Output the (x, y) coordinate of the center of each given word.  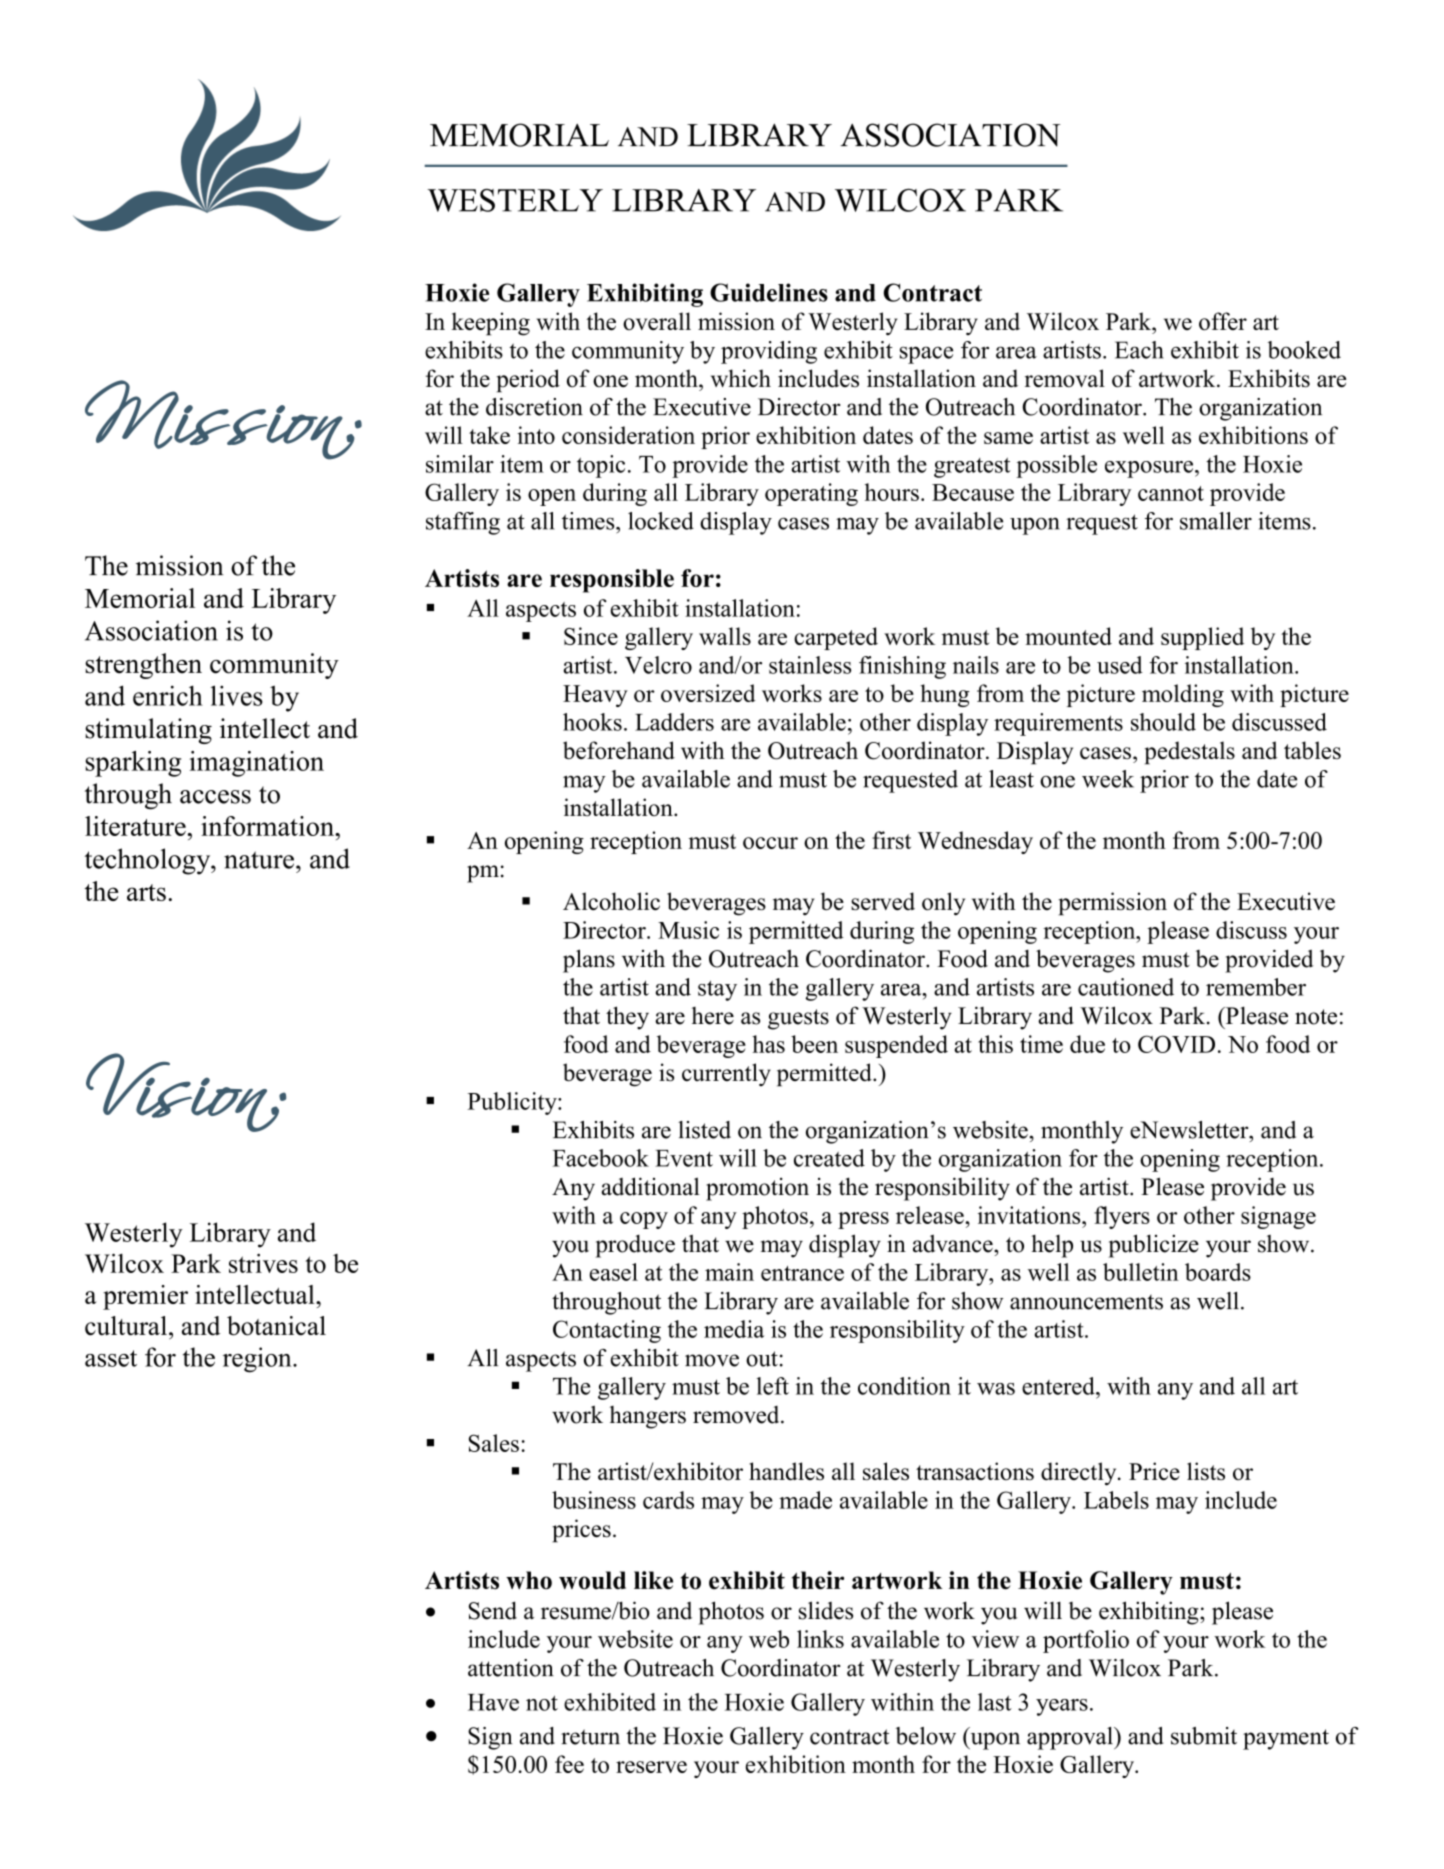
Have (493, 1702)
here (713, 1016)
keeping (490, 324)
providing (769, 352)
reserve (651, 1767)
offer (1223, 321)
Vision (183, 1092)
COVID (1176, 1044)
